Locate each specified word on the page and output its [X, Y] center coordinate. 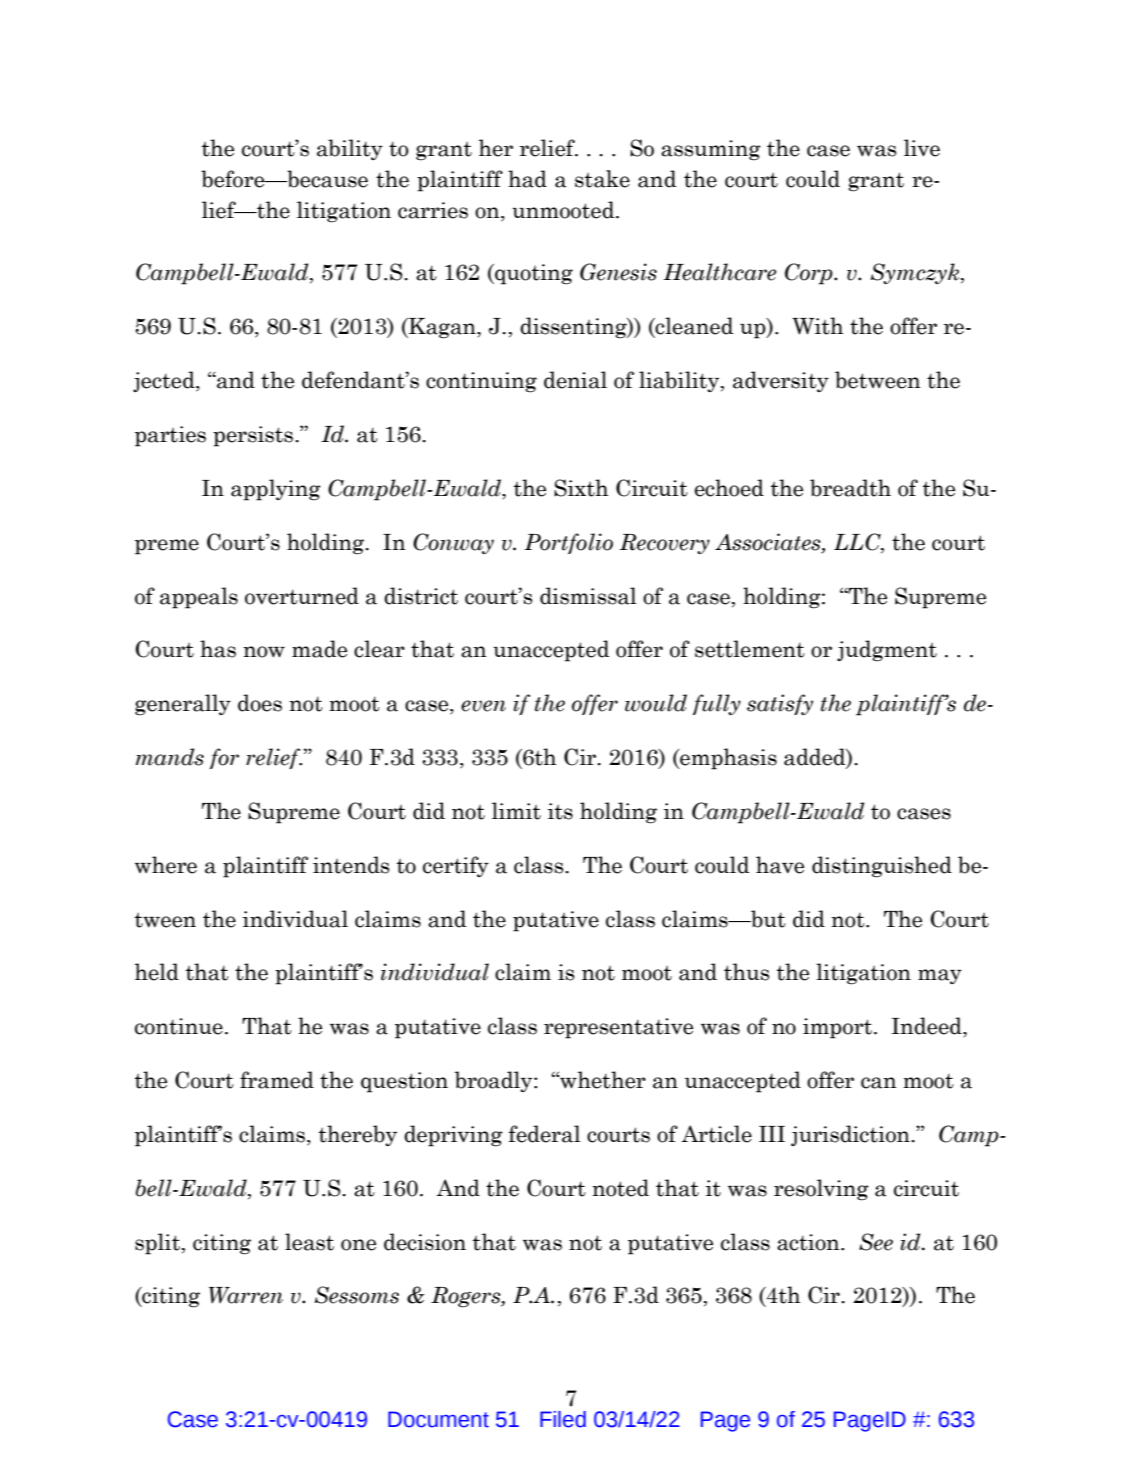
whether [602, 1080]
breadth [850, 488]
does [260, 703]
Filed [563, 1419]
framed [277, 1080]
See [876, 1242]
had [527, 179]
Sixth [581, 488]
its [560, 811]
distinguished [882, 867]
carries [433, 210]
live [922, 148]
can [879, 1083]
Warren [246, 1295]
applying [276, 490]
